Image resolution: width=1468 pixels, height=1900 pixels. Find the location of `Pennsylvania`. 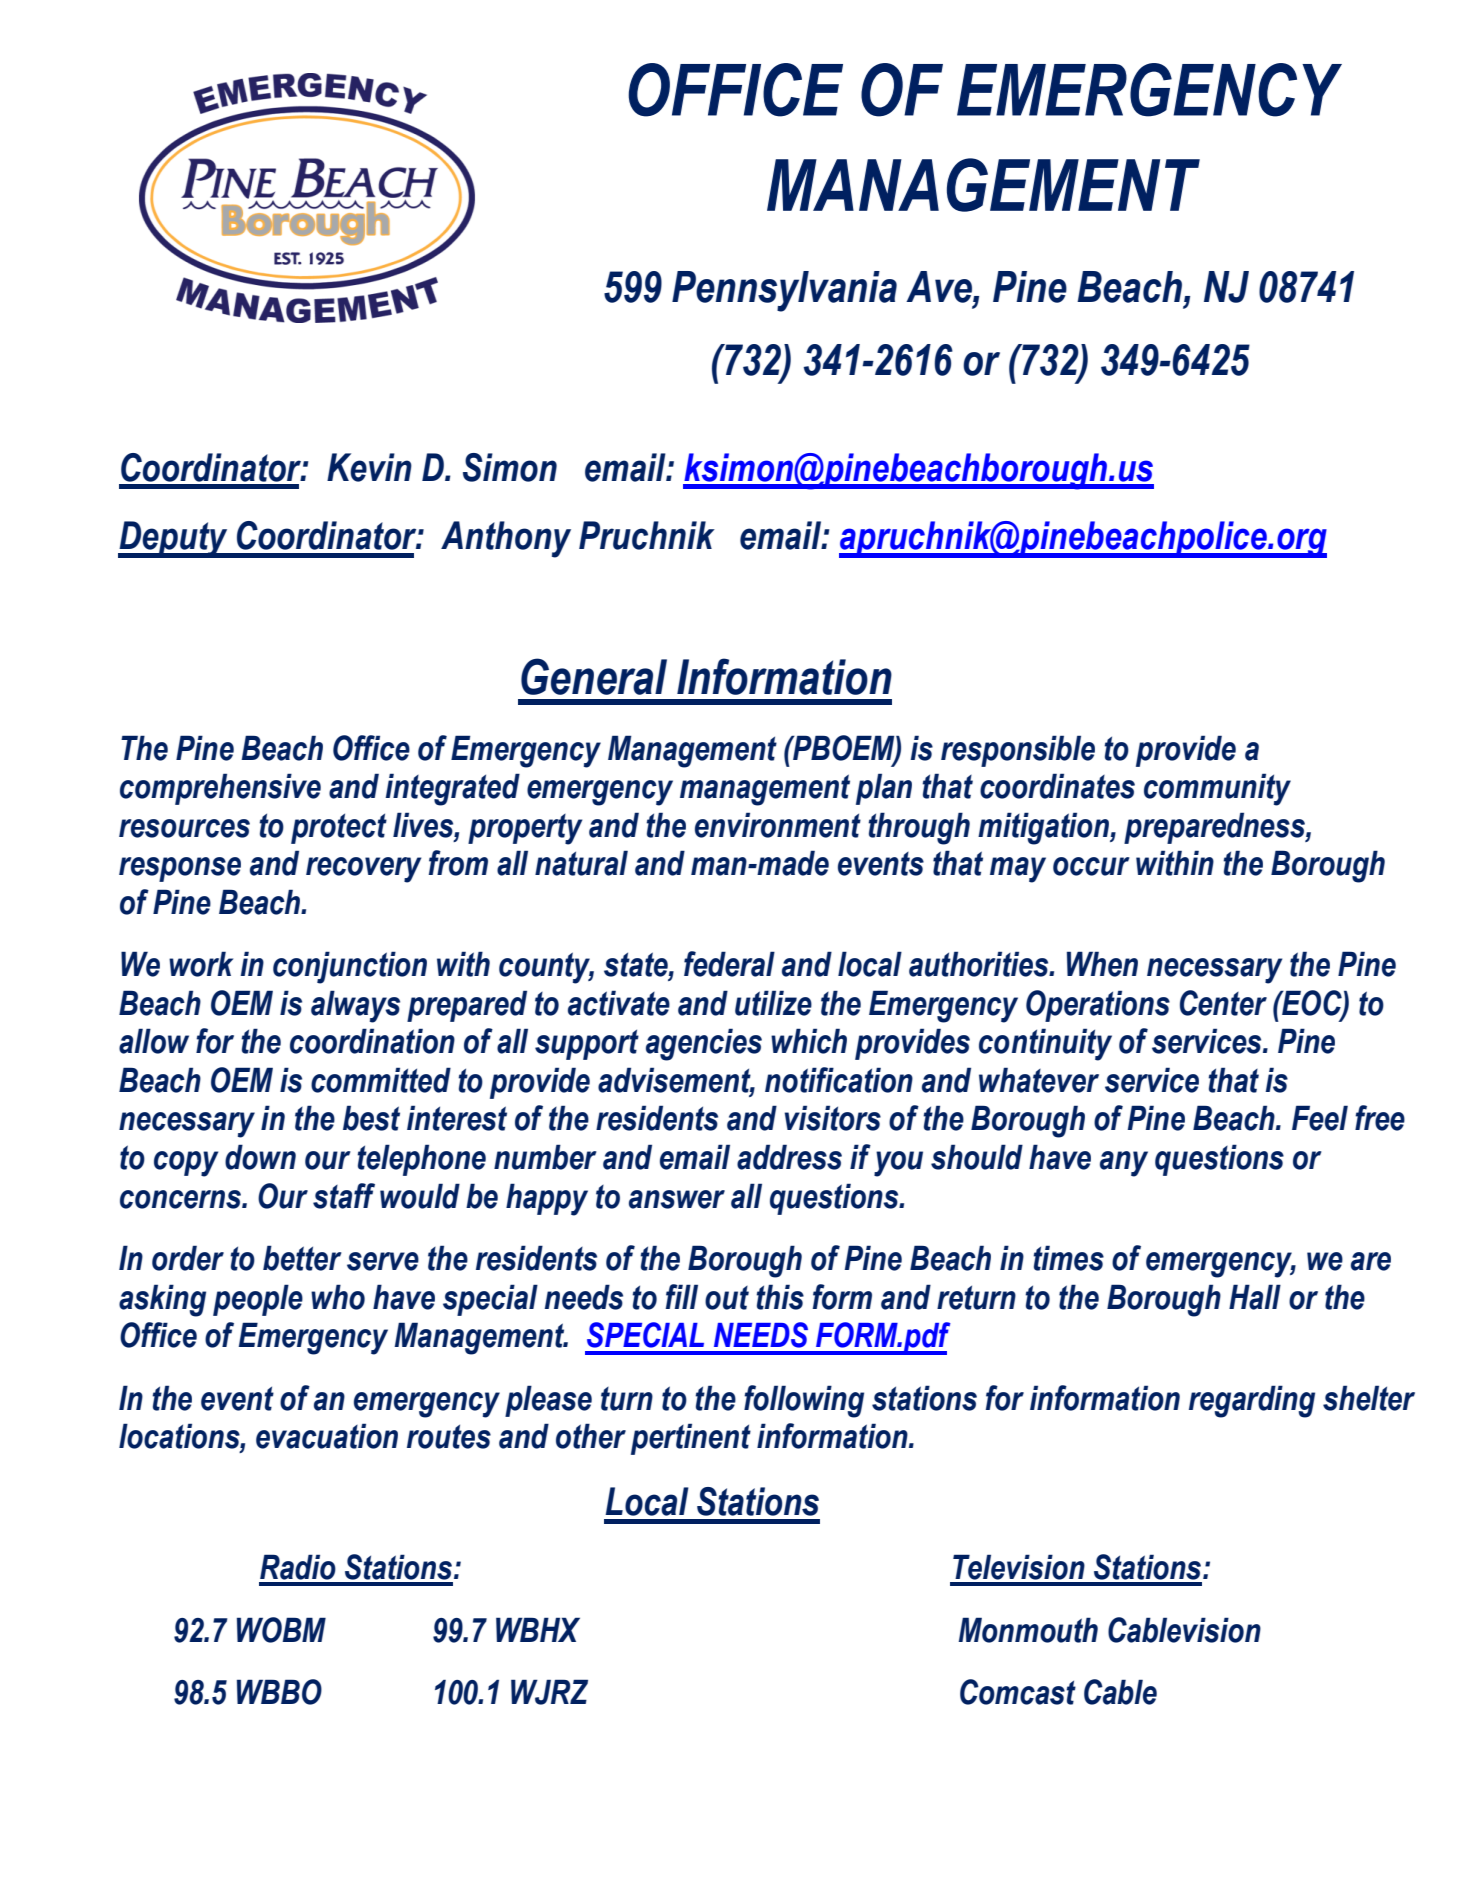

Pennsylvania is located at coordinates (784, 291).
